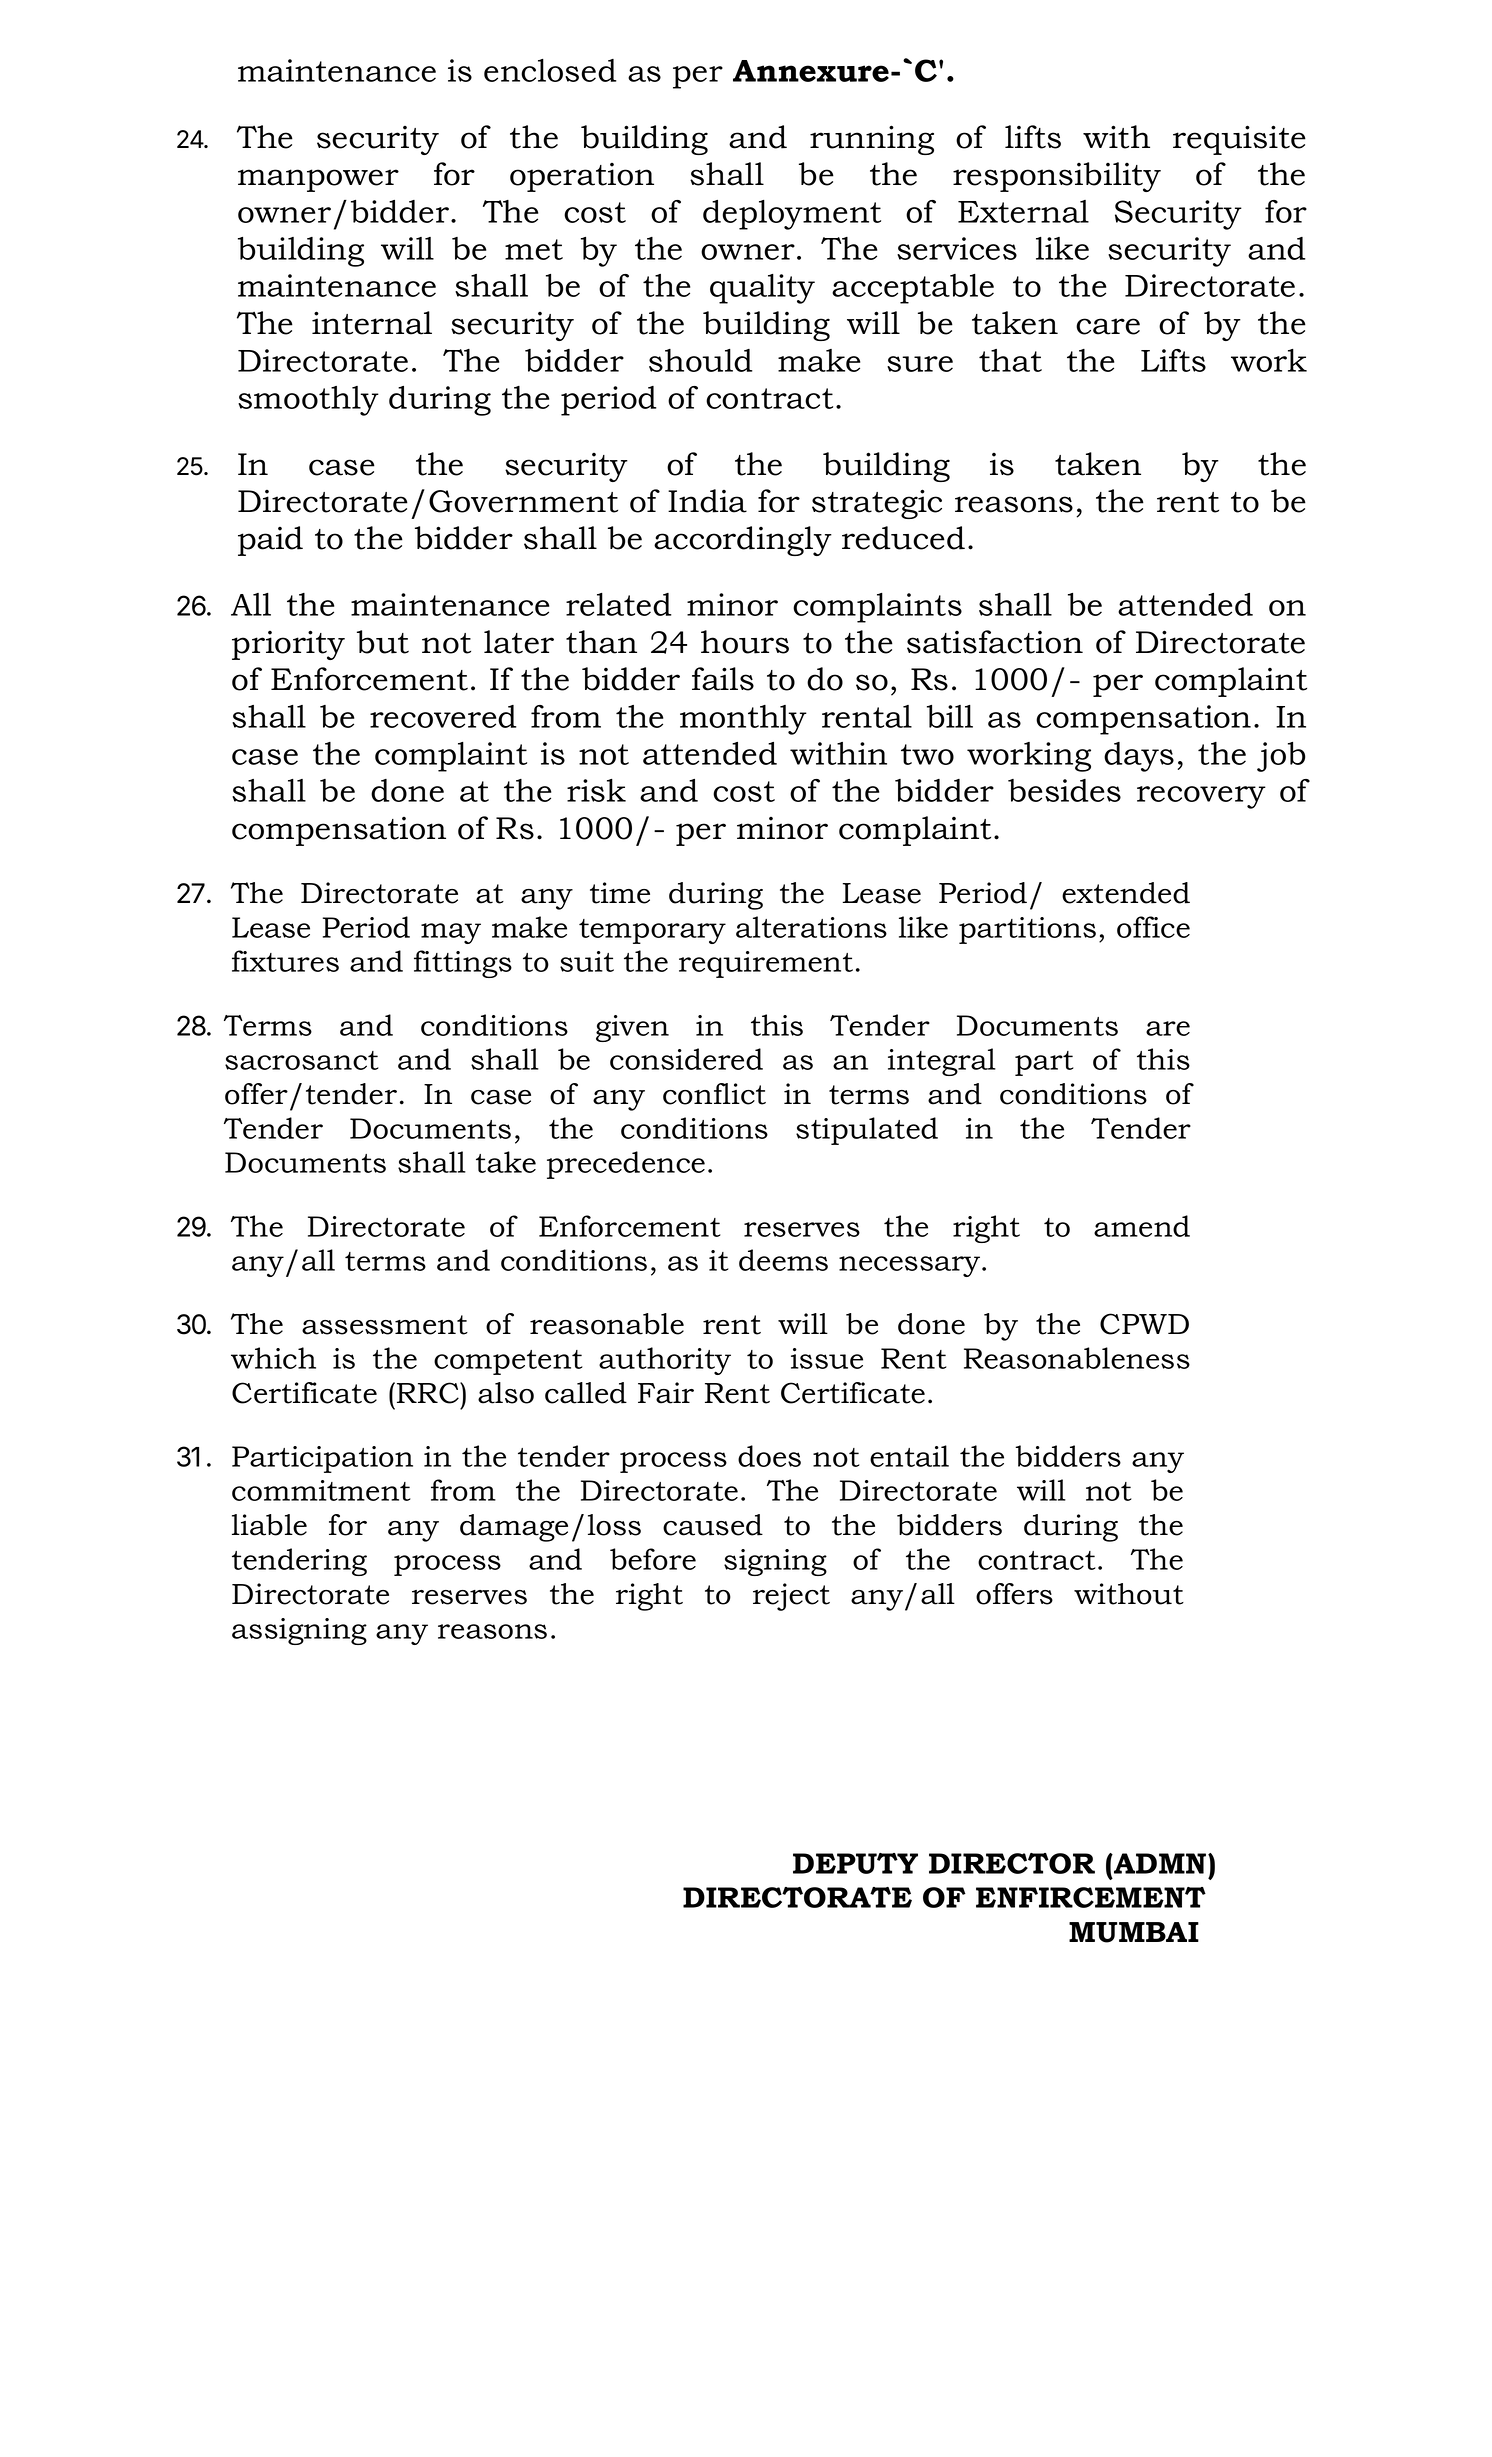  What do you see at coordinates (743, 720) in the screenshot?
I see `monthly` at bounding box center [743, 720].
